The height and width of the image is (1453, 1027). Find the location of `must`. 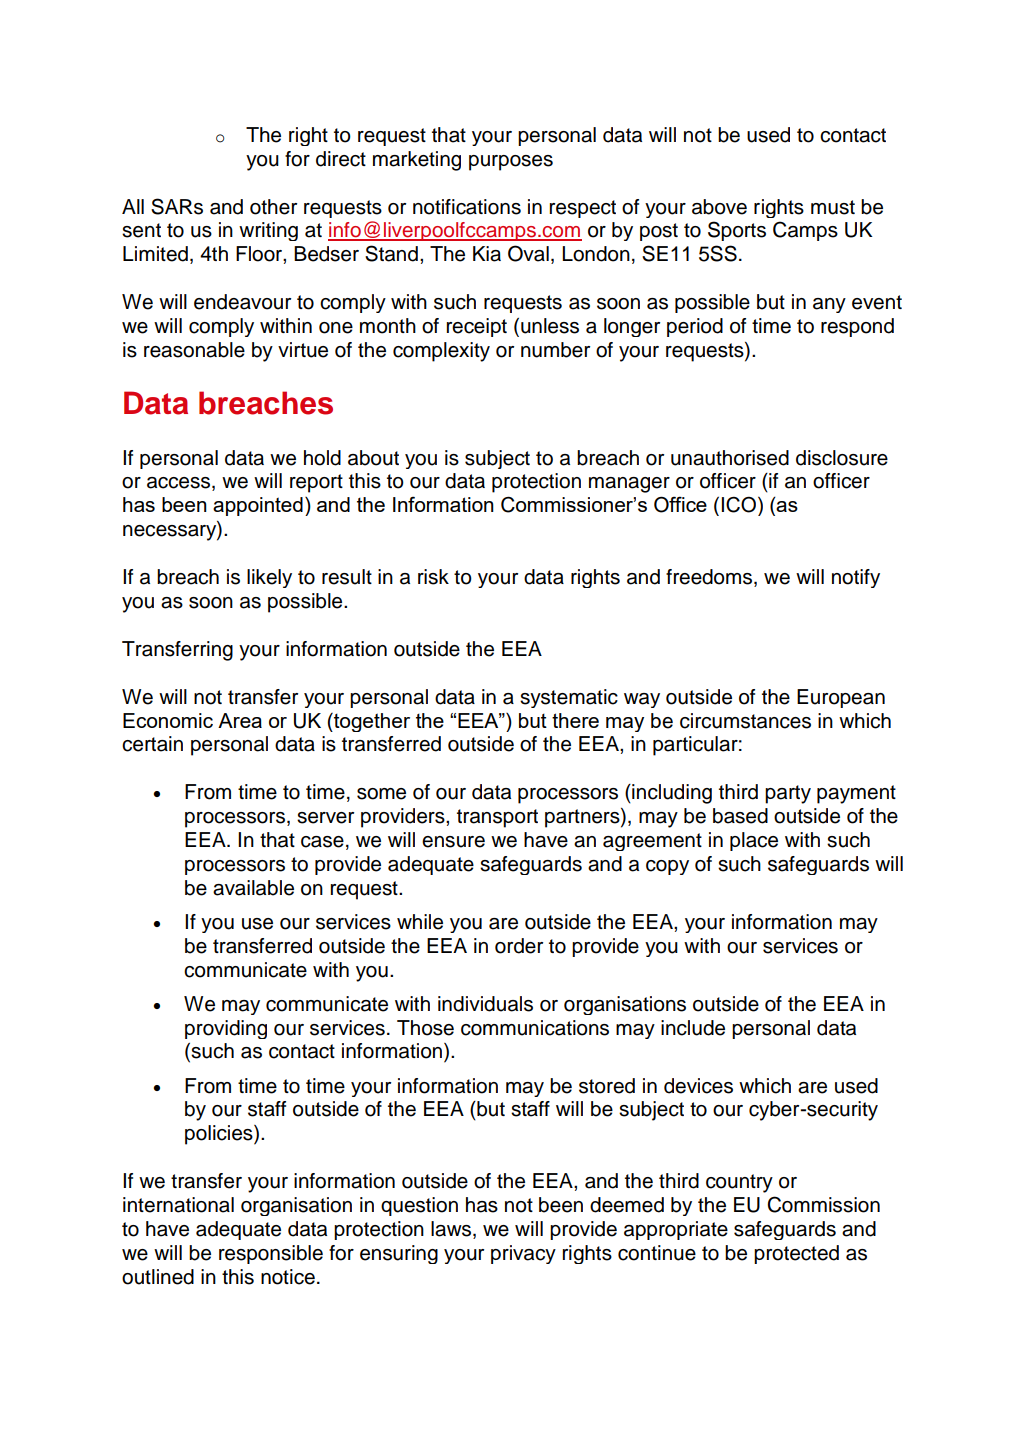

must is located at coordinates (833, 207).
